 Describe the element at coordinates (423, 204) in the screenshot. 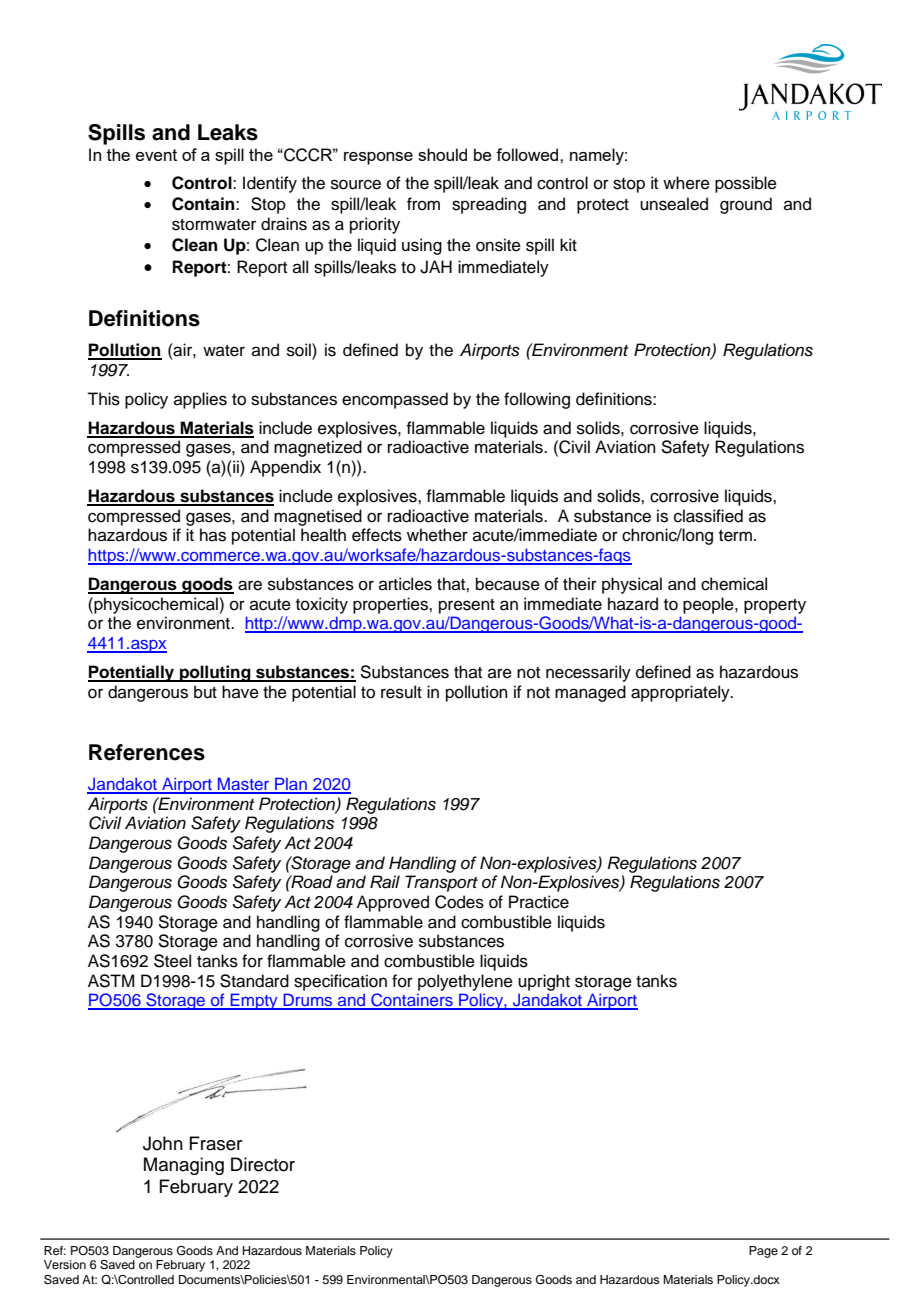

I see `from` at that location.
